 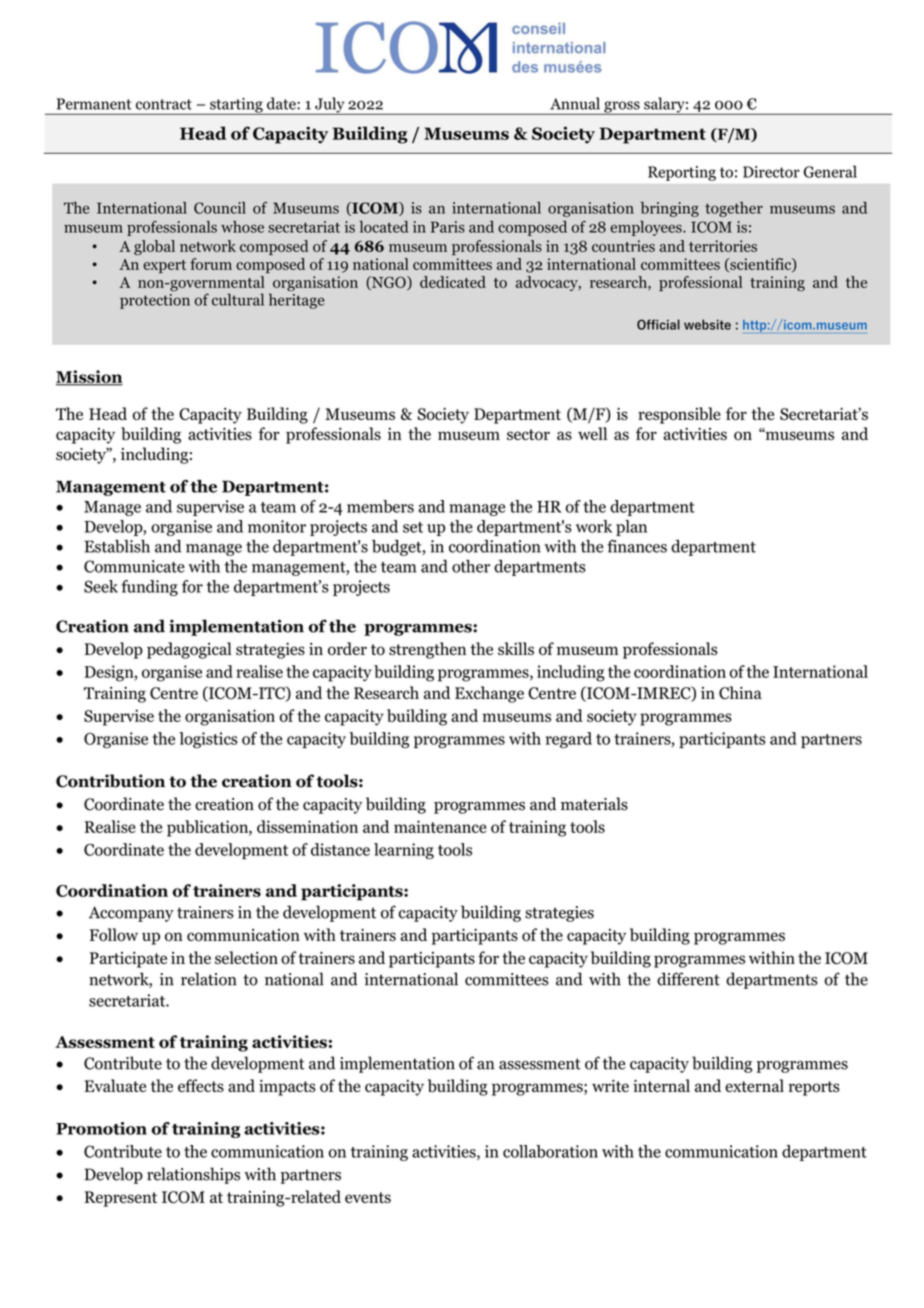 What do you see at coordinates (89, 378) in the page?
I see `Mission` at bounding box center [89, 378].
